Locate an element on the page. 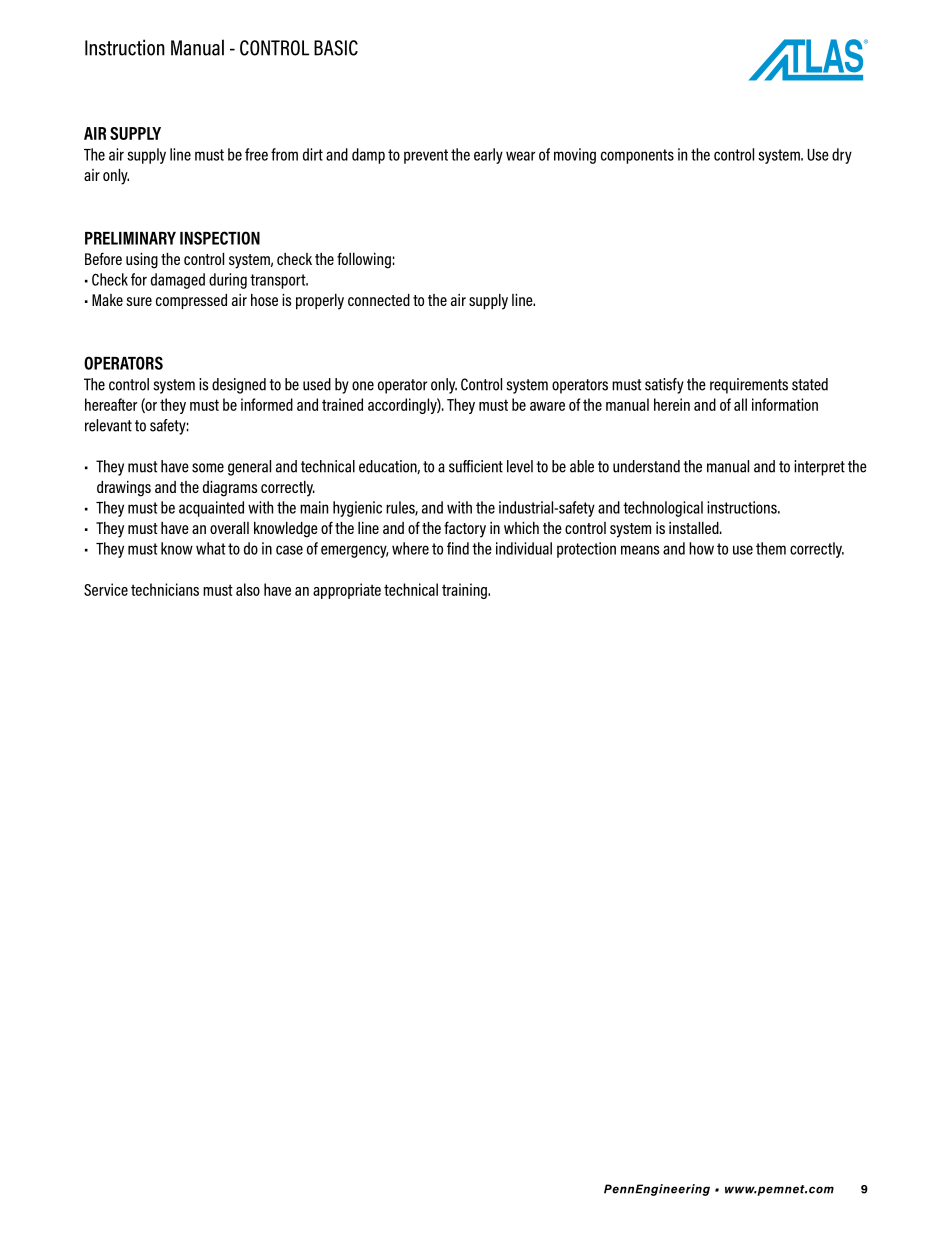 Image resolution: width=952 pixels, height=1233 pixels. BASIC is located at coordinates (336, 48).
